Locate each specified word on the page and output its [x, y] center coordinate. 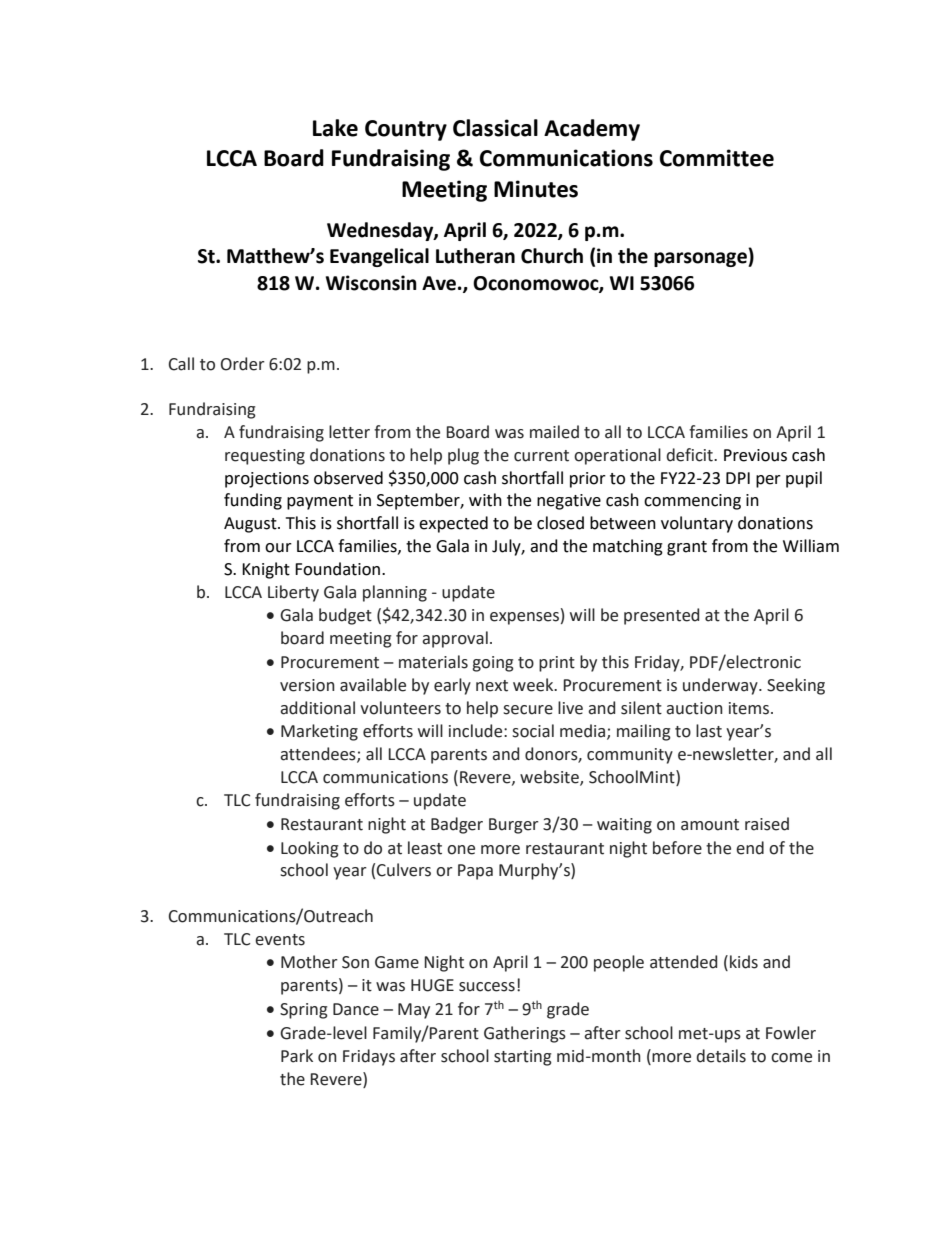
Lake [335, 128]
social [533, 731]
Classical [495, 128]
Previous [755, 455]
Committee [717, 158]
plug [463, 456]
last [709, 731]
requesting [265, 457]
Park [297, 1056]
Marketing [319, 732]
